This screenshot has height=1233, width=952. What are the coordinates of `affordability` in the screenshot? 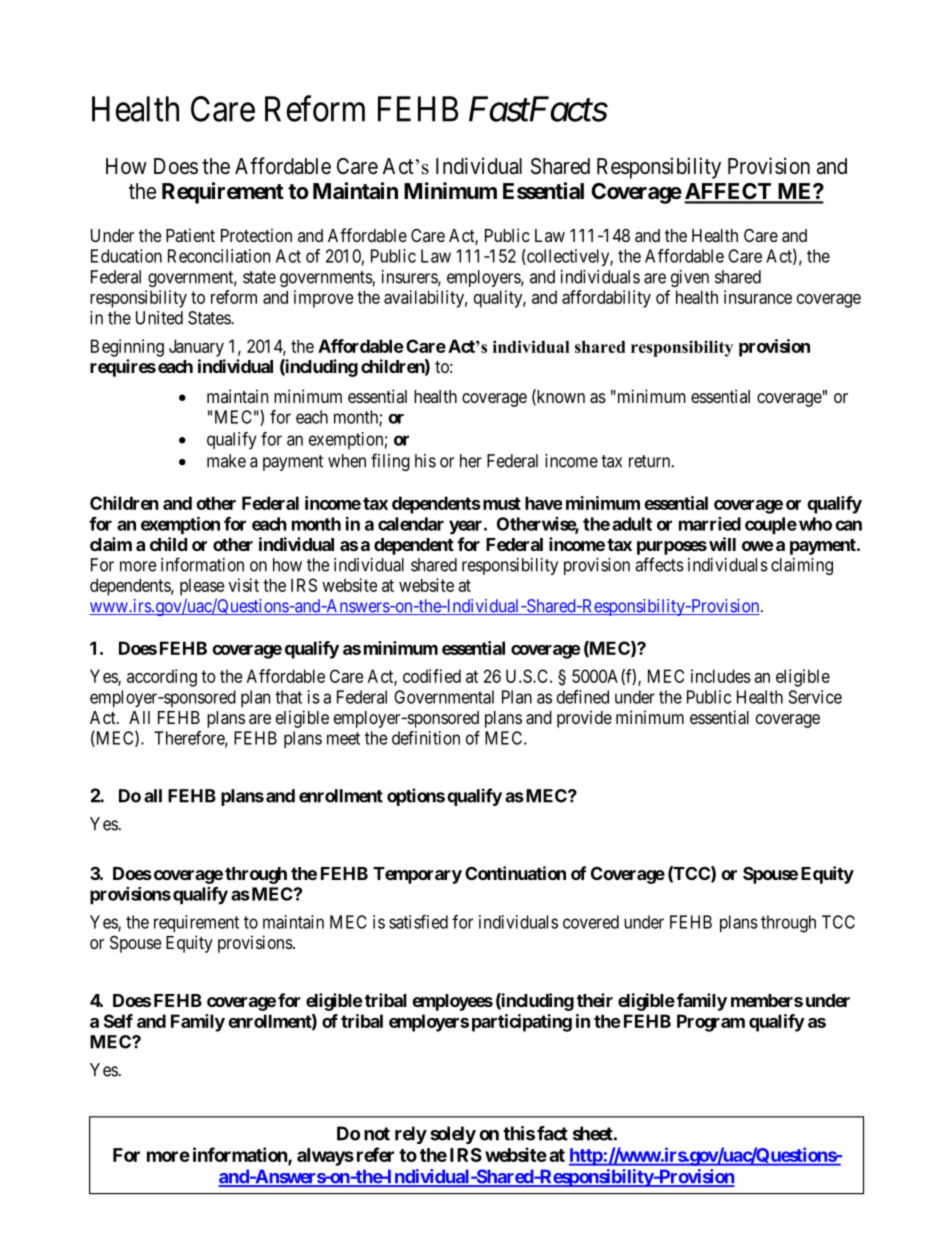 It's located at (606, 299).
